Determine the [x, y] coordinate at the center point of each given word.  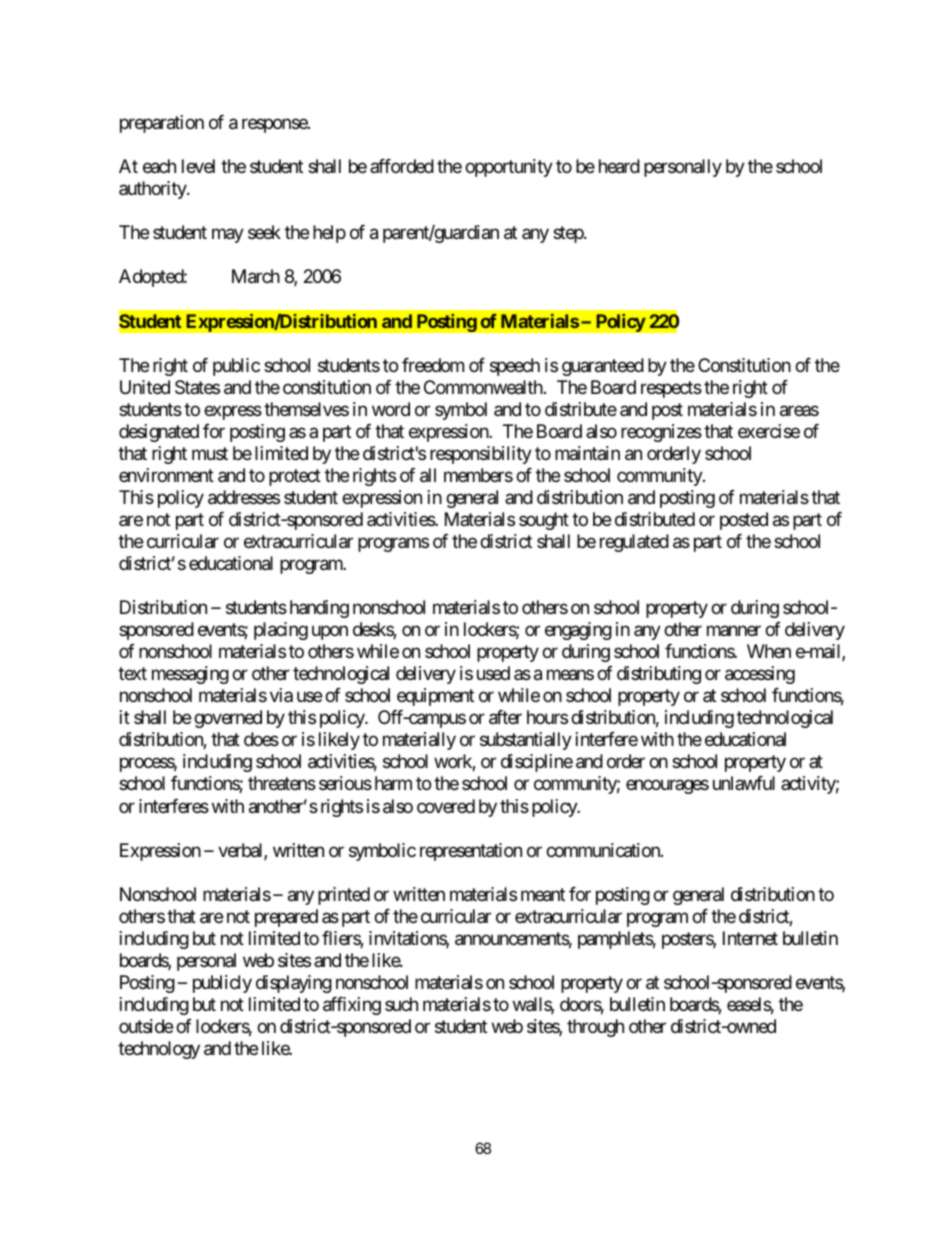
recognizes [661, 433]
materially [419, 741]
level [198, 166]
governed [228, 719]
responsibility [481, 455]
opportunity [509, 168]
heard [619, 166]
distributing [659, 675]
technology [159, 1050]
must [210, 453]
